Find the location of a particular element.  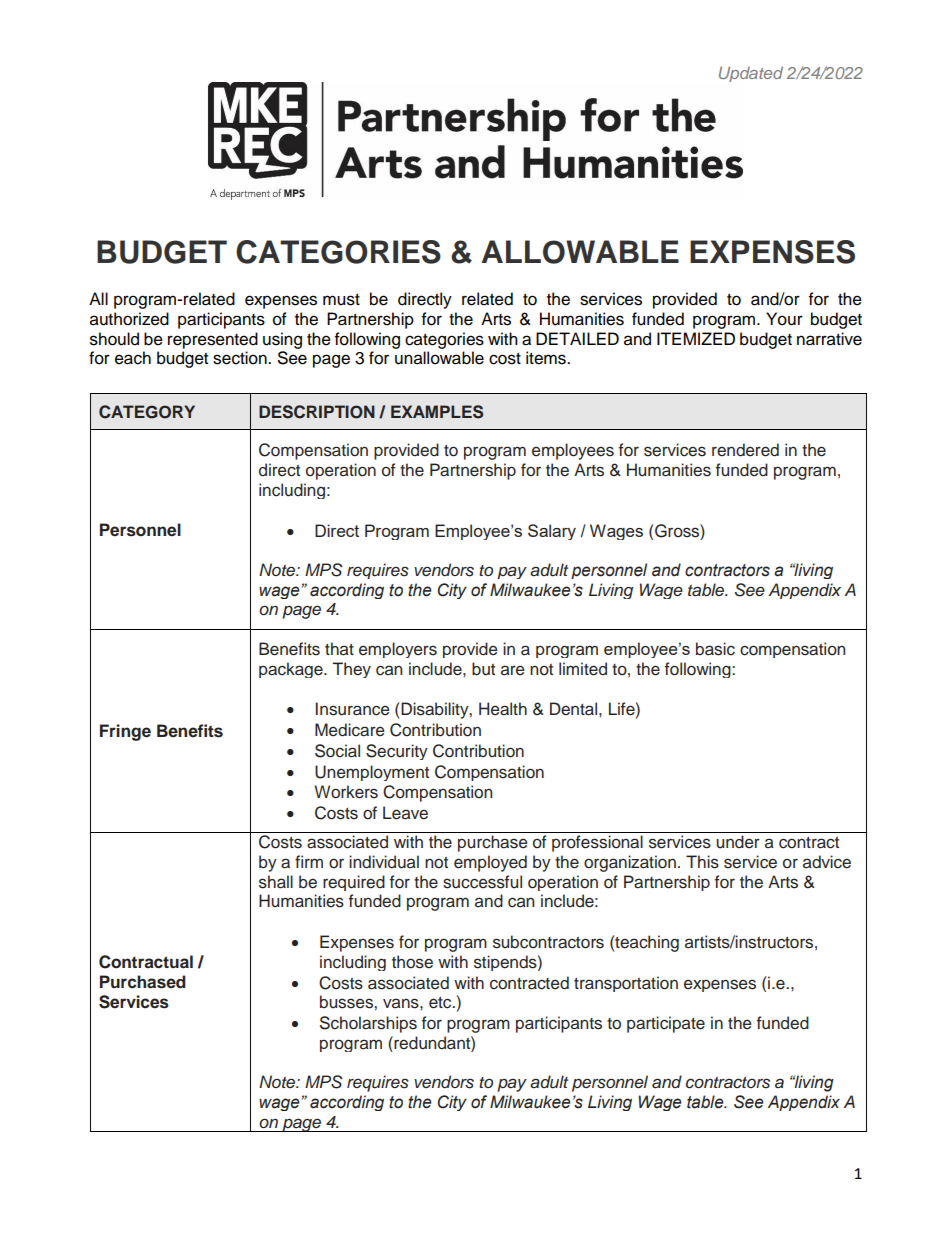

must is located at coordinates (341, 300).
